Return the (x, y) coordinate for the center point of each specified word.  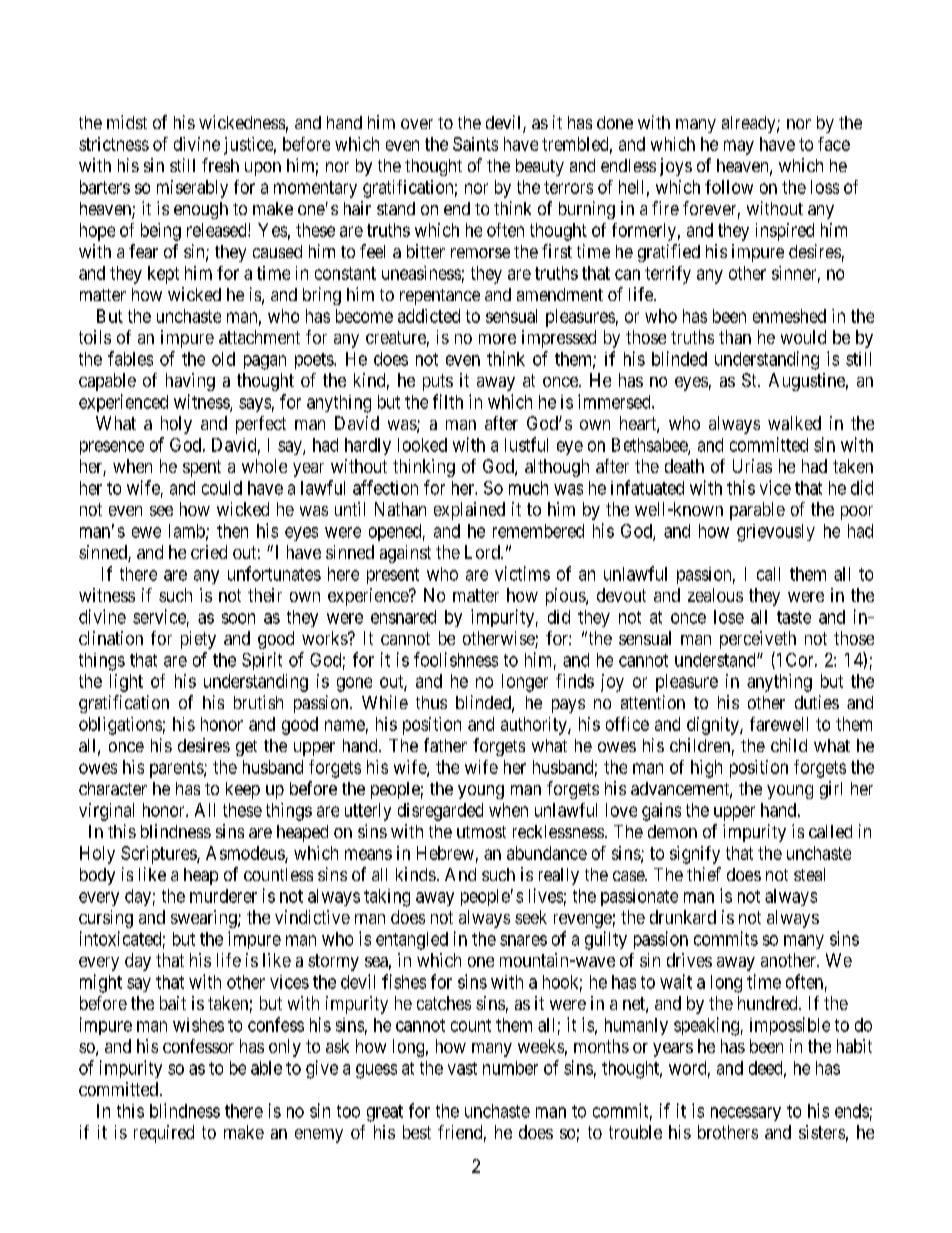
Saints (475, 144)
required (164, 1134)
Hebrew (445, 853)
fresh (220, 165)
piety (198, 640)
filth (448, 401)
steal (809, 874)
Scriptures (159, 855)
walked (794, 423)
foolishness (456, 659)
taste (794, 617)
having (190, 382)
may (739, 147)
